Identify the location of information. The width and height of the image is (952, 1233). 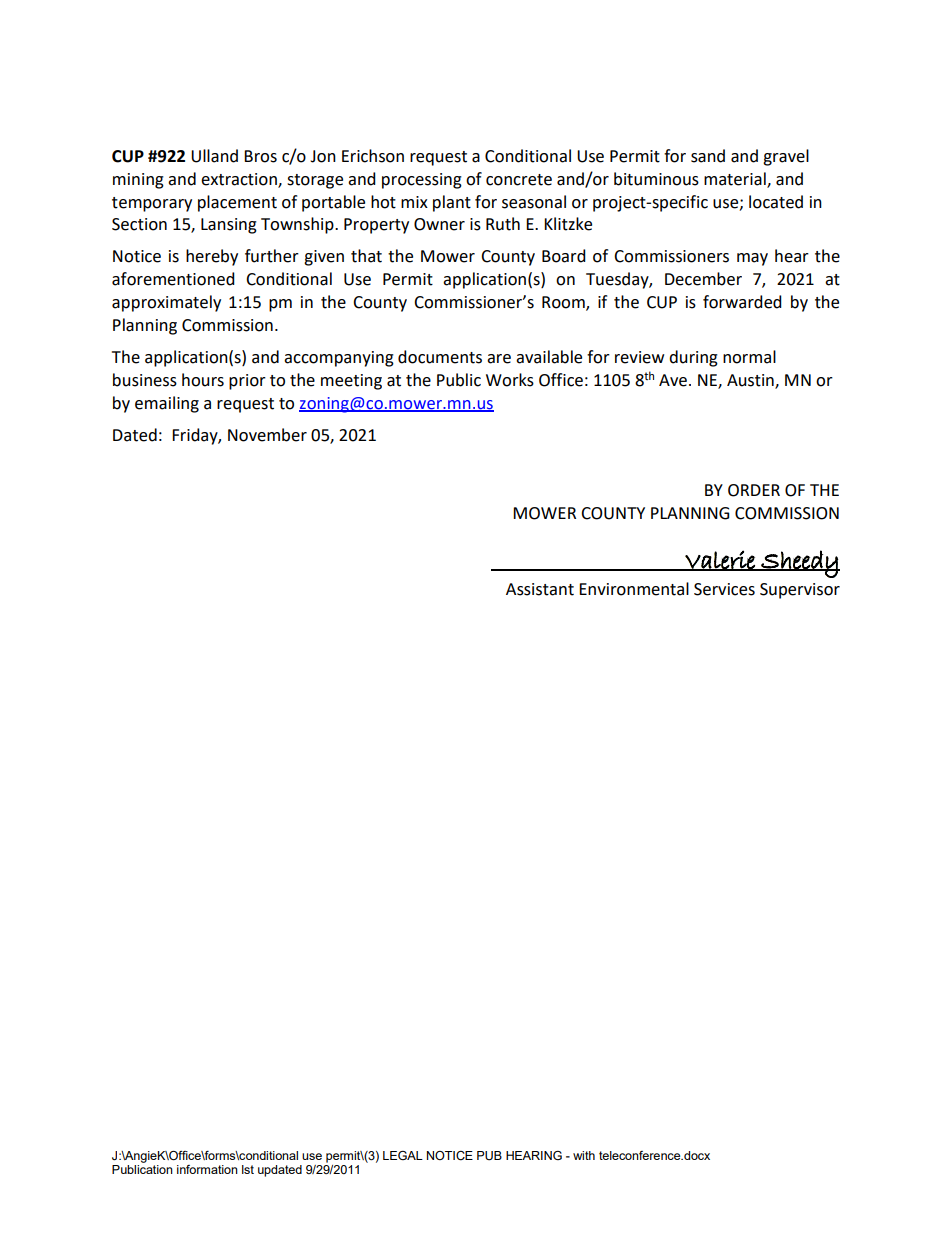
(207, 1169).
